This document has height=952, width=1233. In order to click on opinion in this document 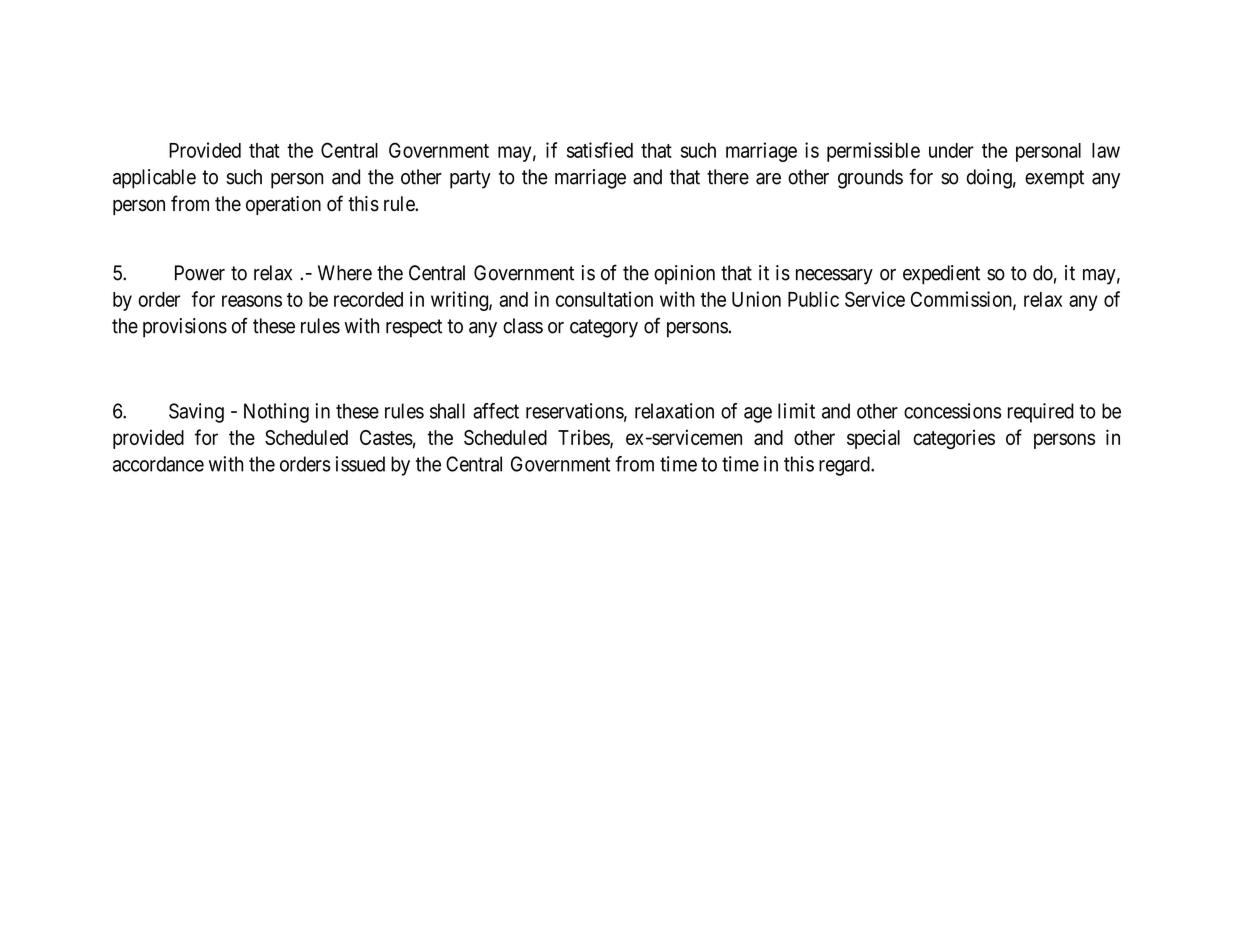, I will do `click(684, 275)`.
